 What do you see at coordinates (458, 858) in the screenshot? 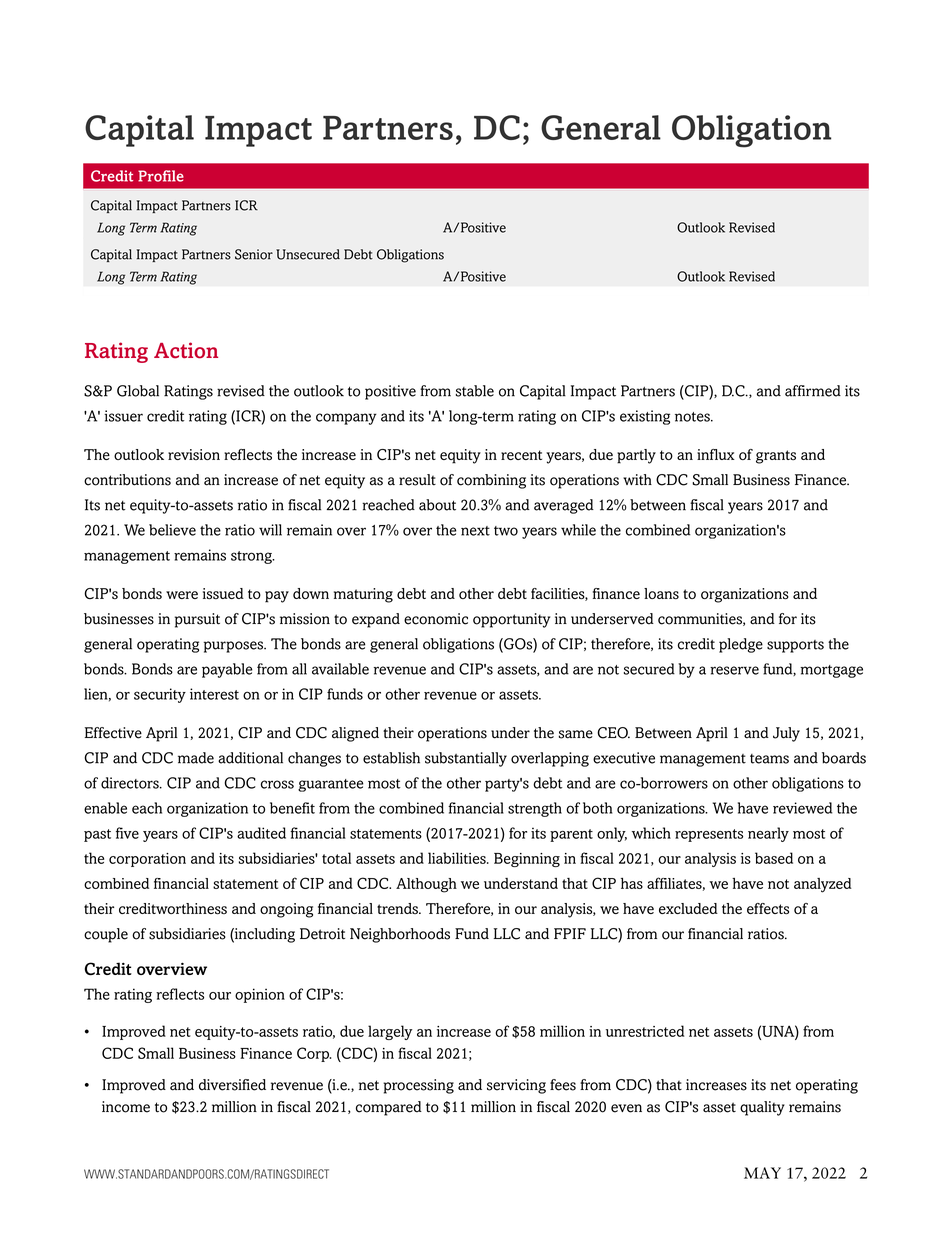
I see `liabilities` at bounding box center [458, 858].
